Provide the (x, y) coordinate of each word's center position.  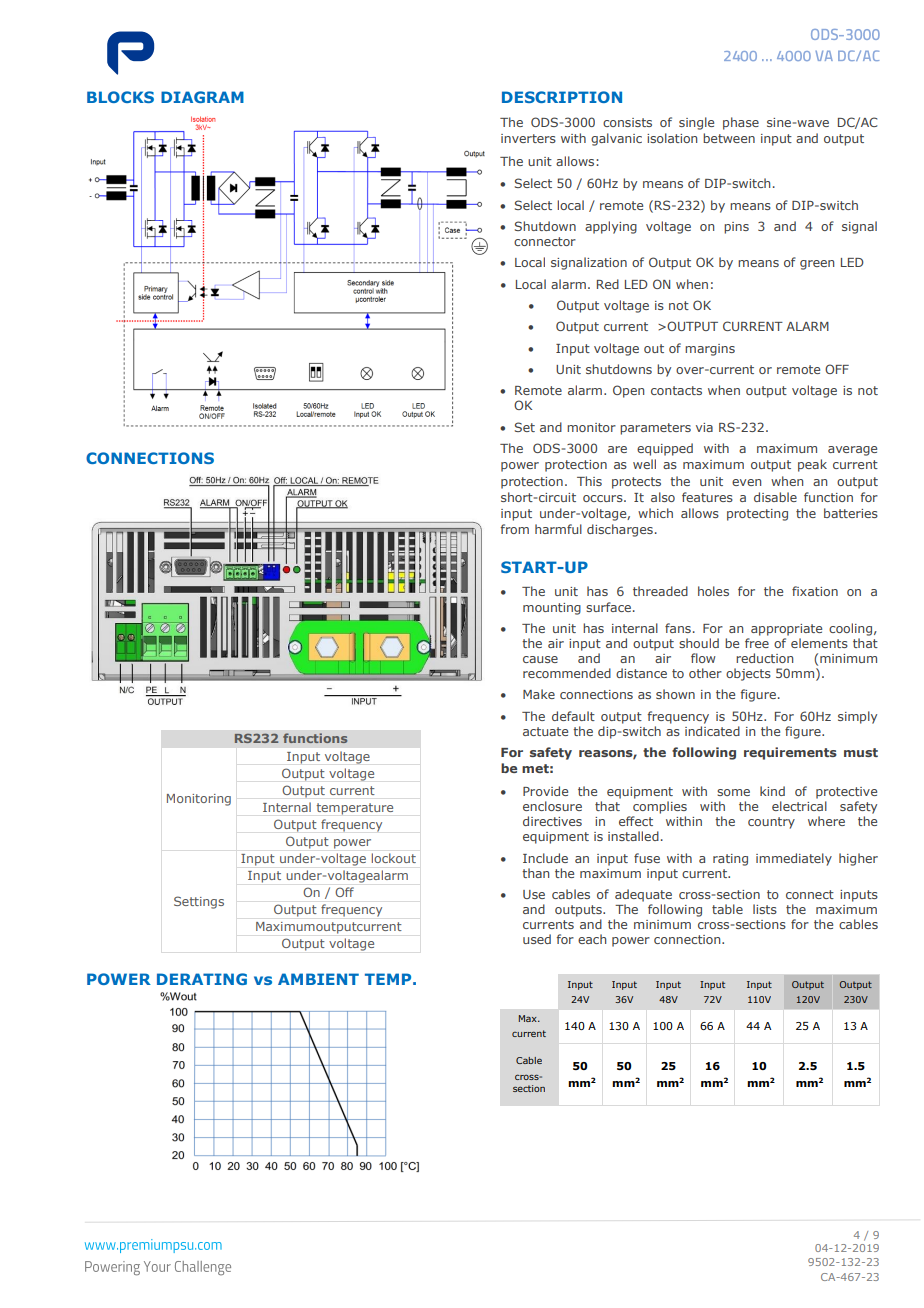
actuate (545, 731)
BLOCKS (120, 97)
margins (710, 350)
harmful (558, 529)
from (514, 529)
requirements (790, 753)
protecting (757, 515)
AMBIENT (318, 979)
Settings (199, 902)
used (537, 939)
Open (628, 391)
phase (741, 123)
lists (765, 909)
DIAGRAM (202, 97)
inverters (528, 138)
